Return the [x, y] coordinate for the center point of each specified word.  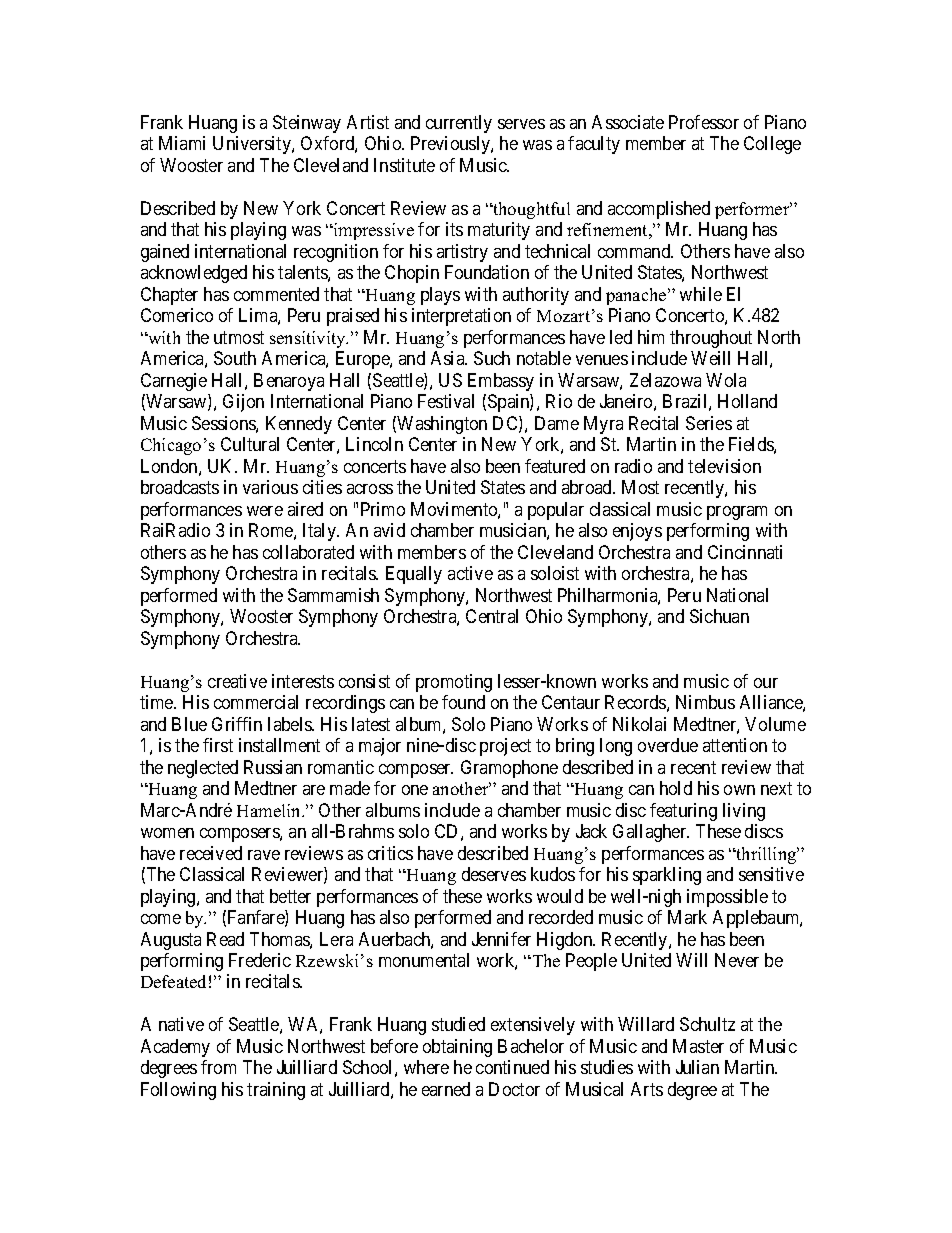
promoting [454, 683]
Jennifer [501, 939]
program [737, 513]
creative [237, 681]
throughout [711, 339]
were [265, 511]
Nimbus [705, 702]
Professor [704, 122]
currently [459, 124]
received [211, 853]
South [235, 358]
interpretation [461, 317]
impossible [727, 898]
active [470, 573]
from [218, 1067]
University [253, 145]
